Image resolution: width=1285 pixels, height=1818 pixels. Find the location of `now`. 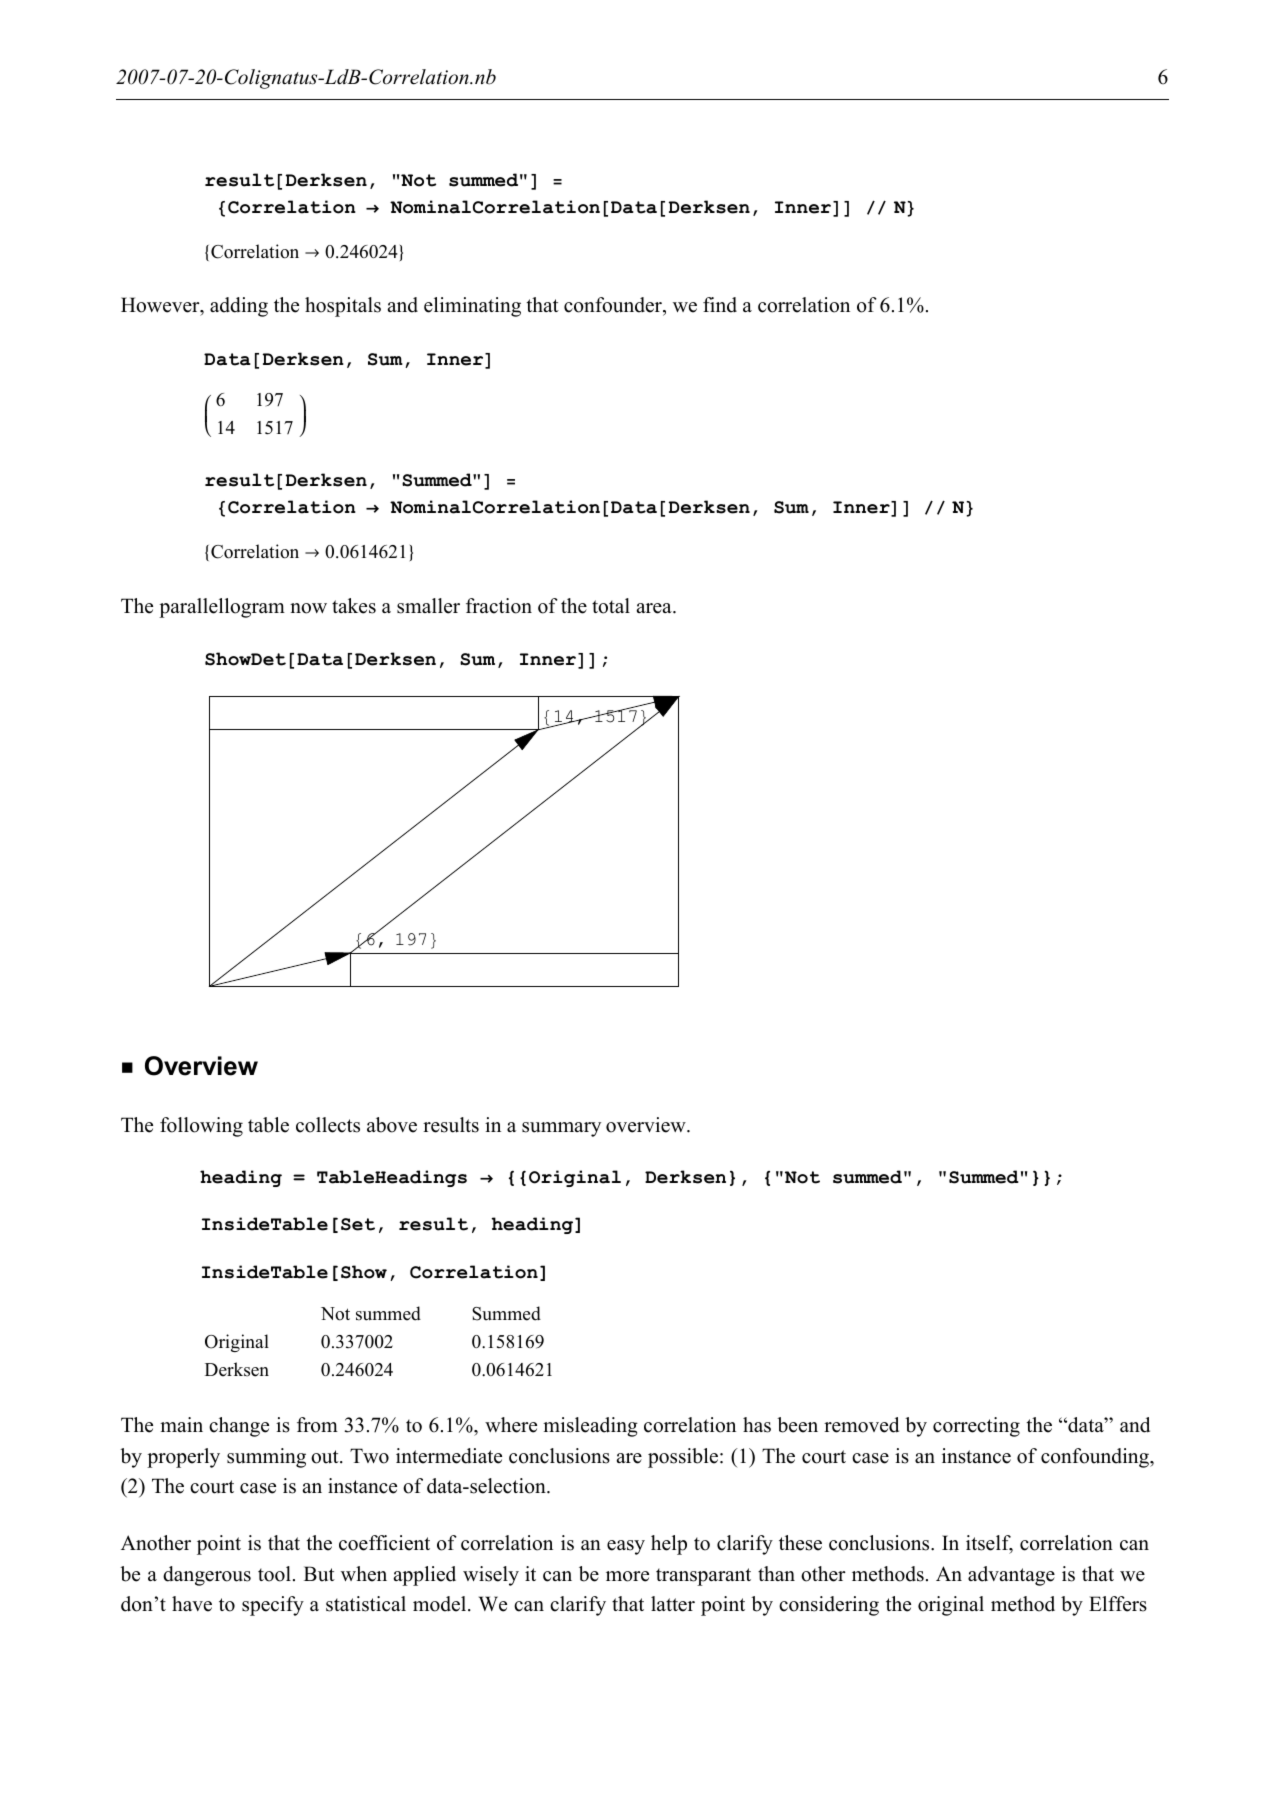

now is located at coordinates (308, 608).
